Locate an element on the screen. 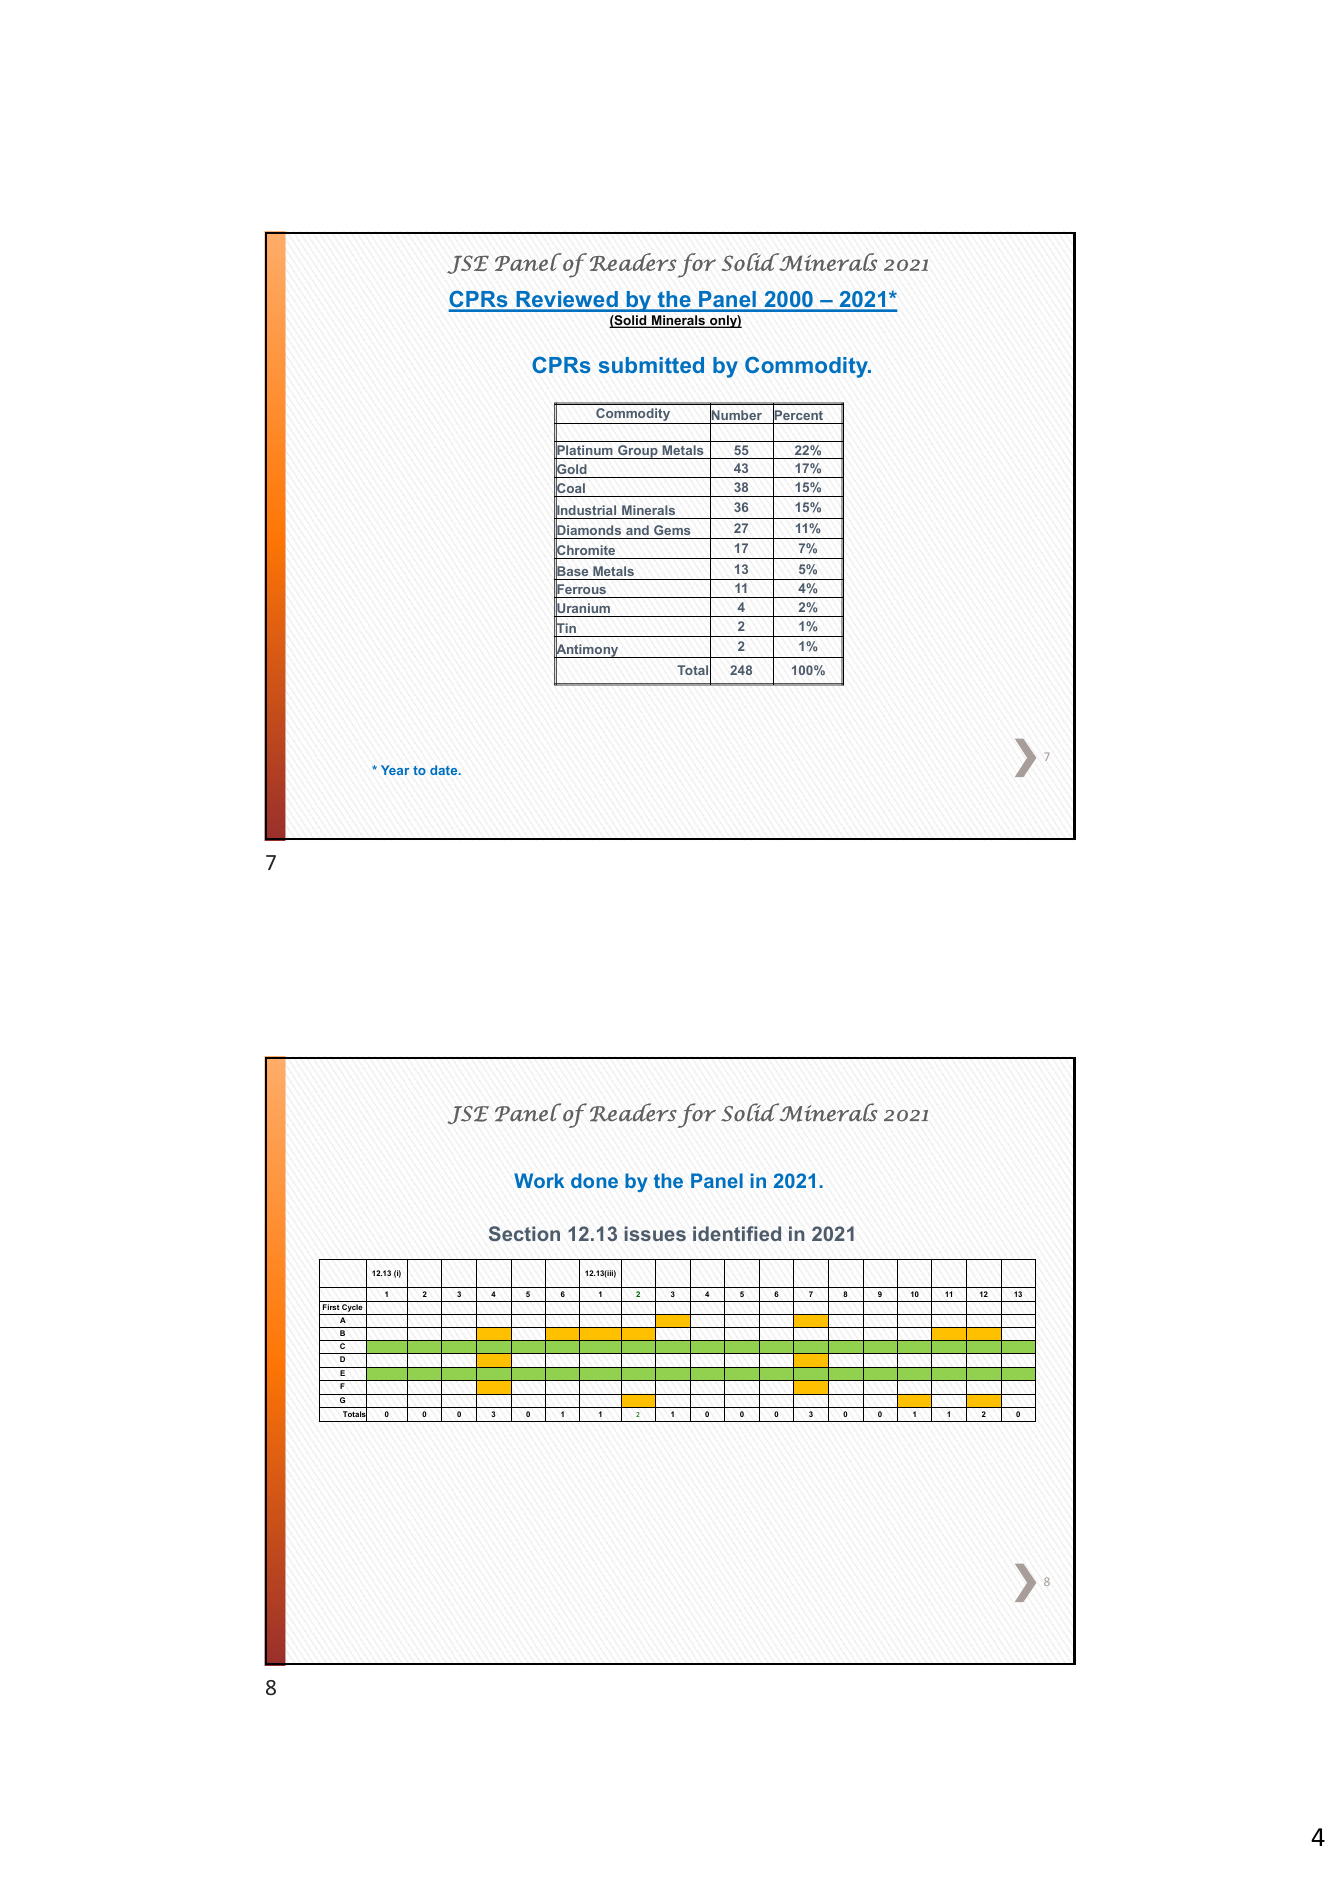 The width and height of the screenshot is (1341, 1897). Section is located at coordinates (524, 1233).
